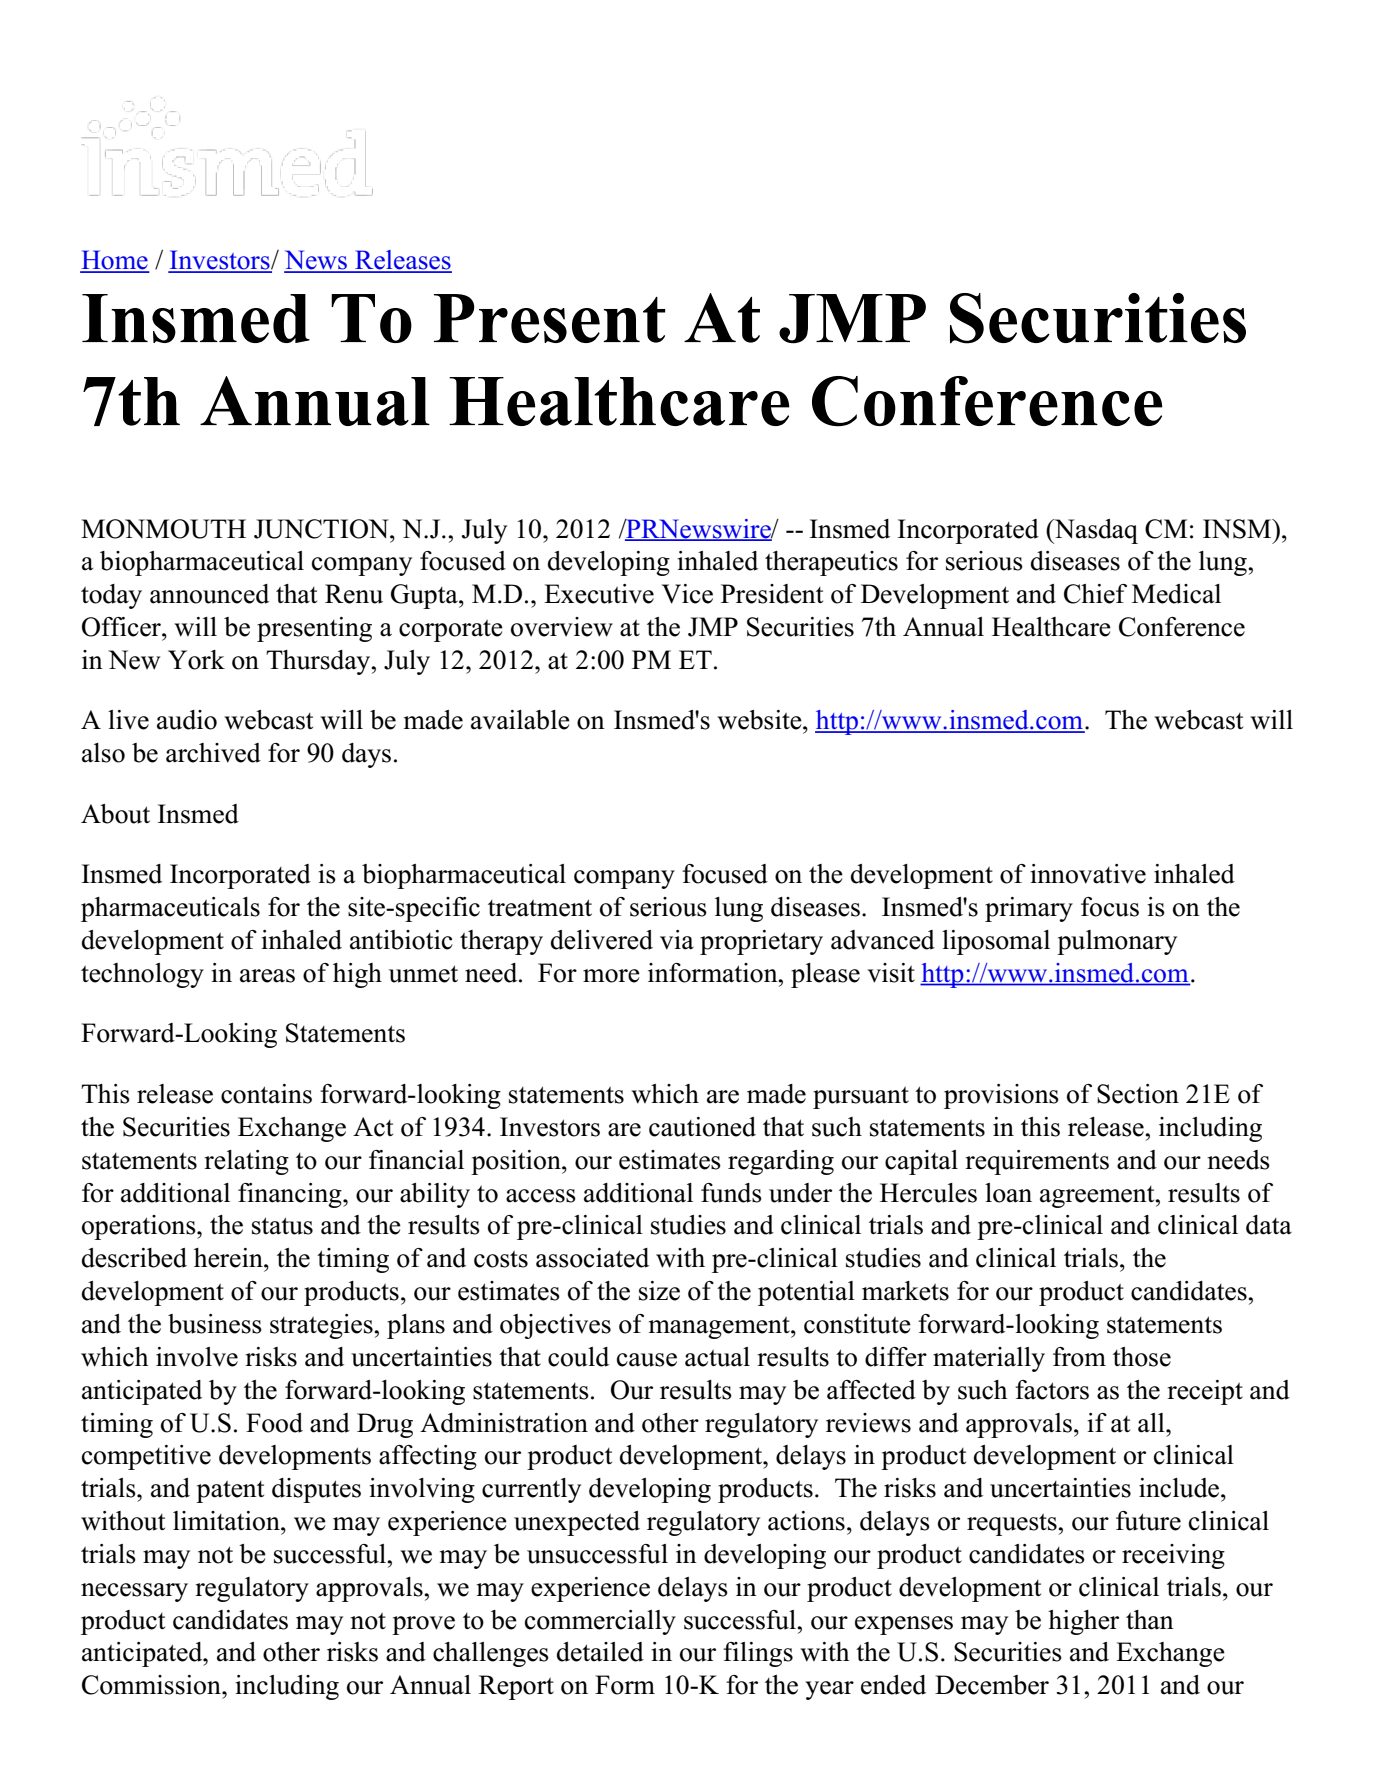  What do you see at coordinates (291, 1195) in the document?
I see `financing` at bounding box center [291, 1195].
